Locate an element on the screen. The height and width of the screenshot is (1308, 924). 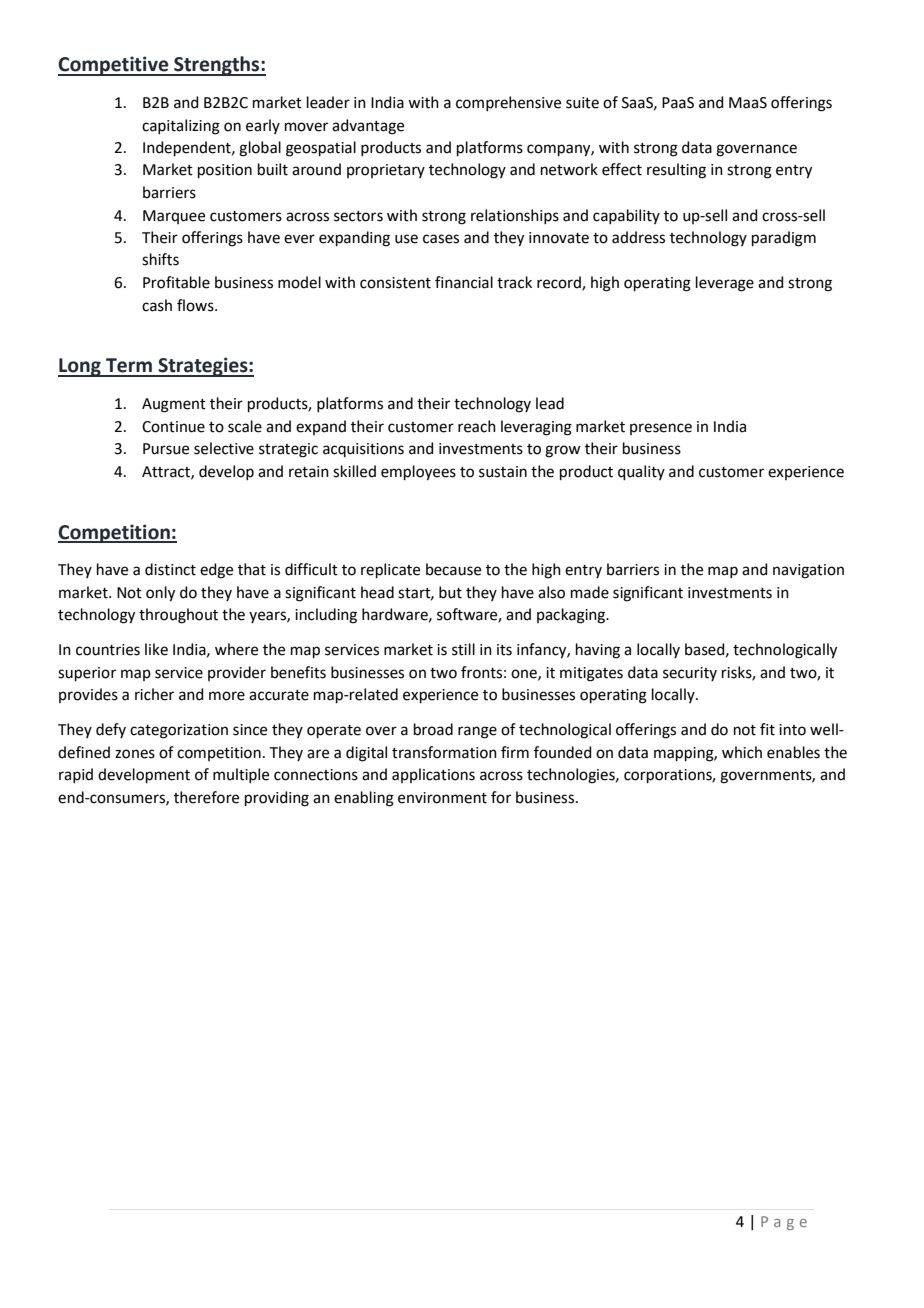
which is located at coordinates (742, 752).
